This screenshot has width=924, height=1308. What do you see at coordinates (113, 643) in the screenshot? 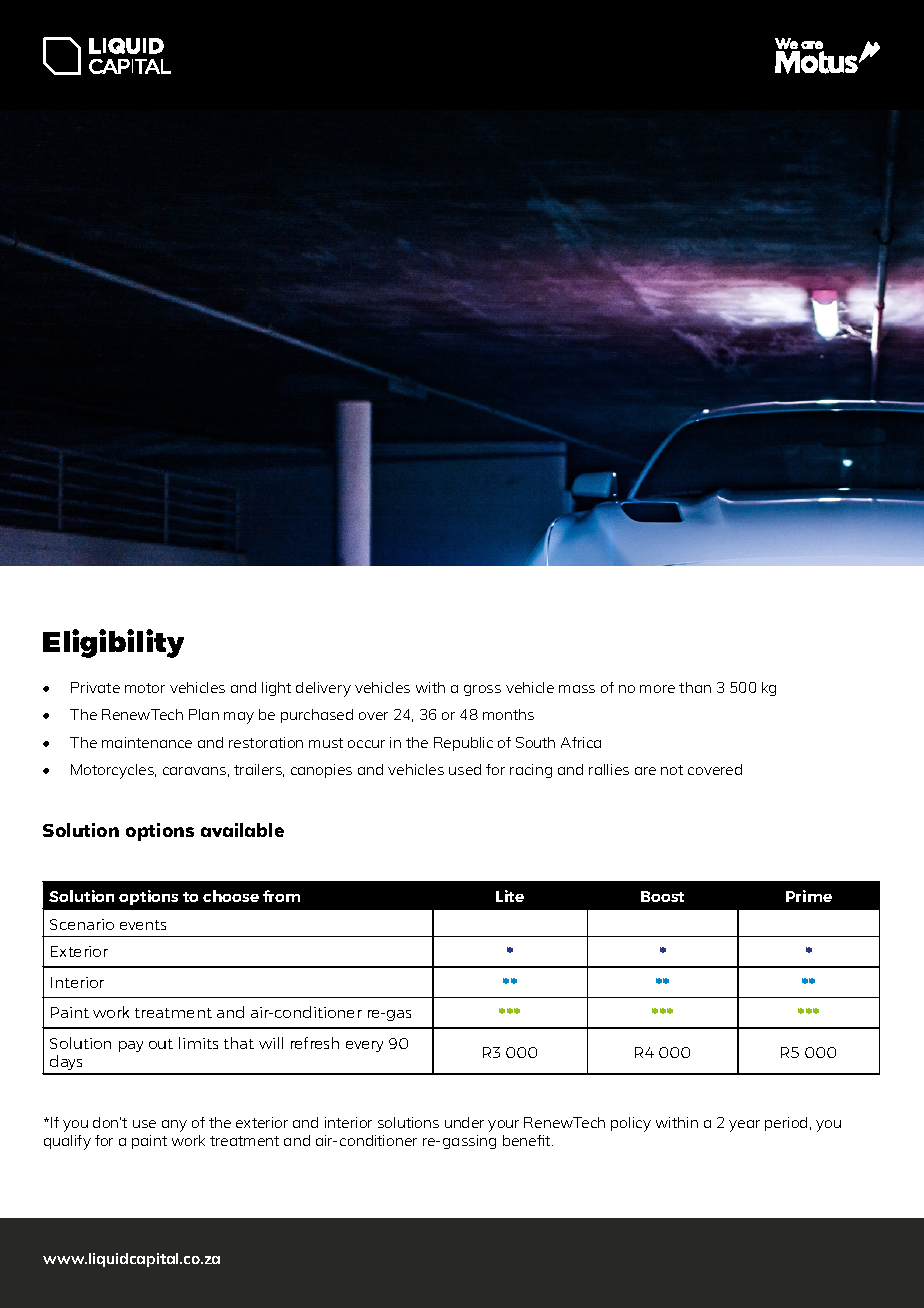
I see `Eligibility` at bounding box center [113, 643].
